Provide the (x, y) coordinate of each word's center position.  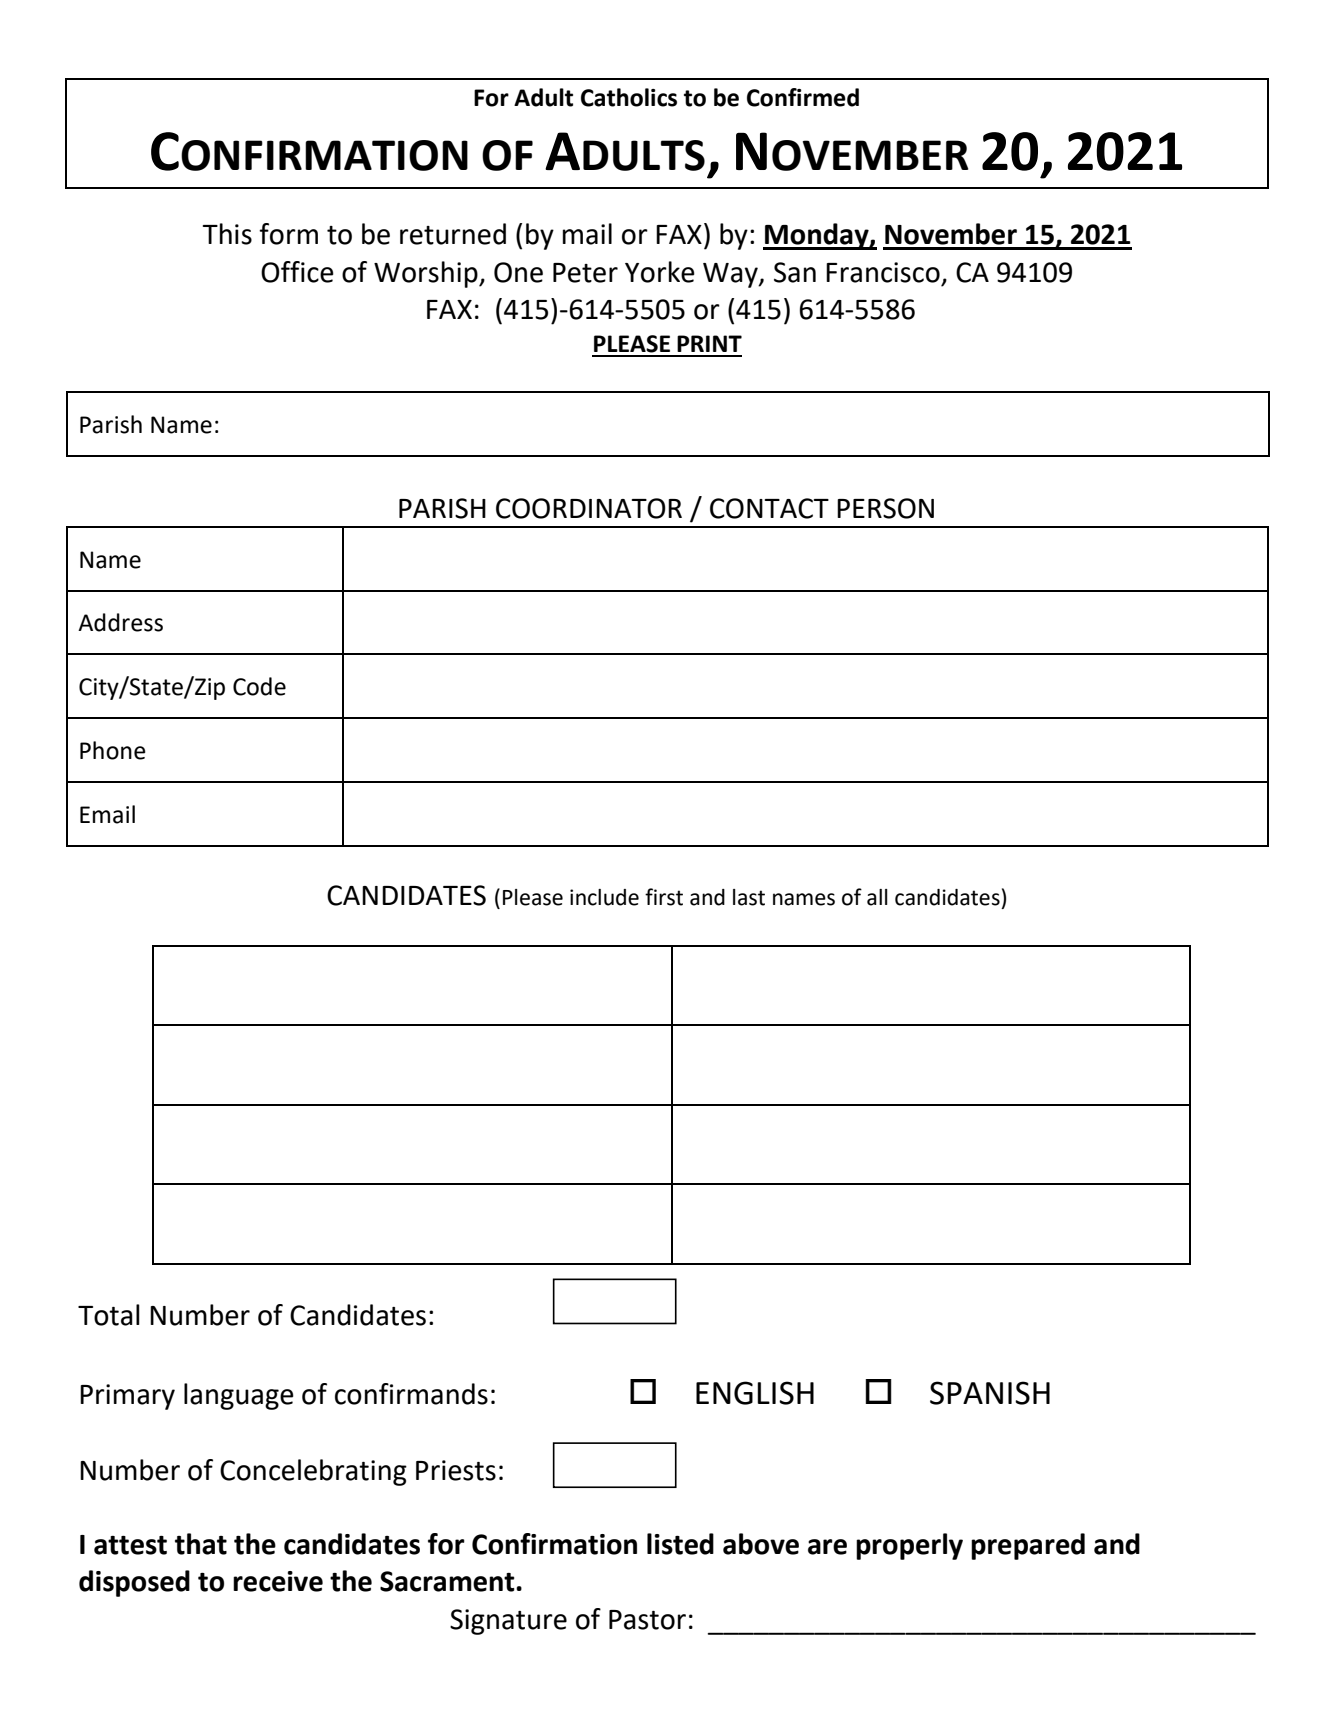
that (201, 1544)
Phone (113, 750)
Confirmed (803, 97)
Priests (456, 1470)
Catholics (629, 97)
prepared (1028, 1546)
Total (109, 1315)
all (877, 897)
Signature (508, 1622)
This (227, 234)
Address (120, 622)
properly (909, 1546)
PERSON (885, 508)
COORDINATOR (589, 508)
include (604, 897)
